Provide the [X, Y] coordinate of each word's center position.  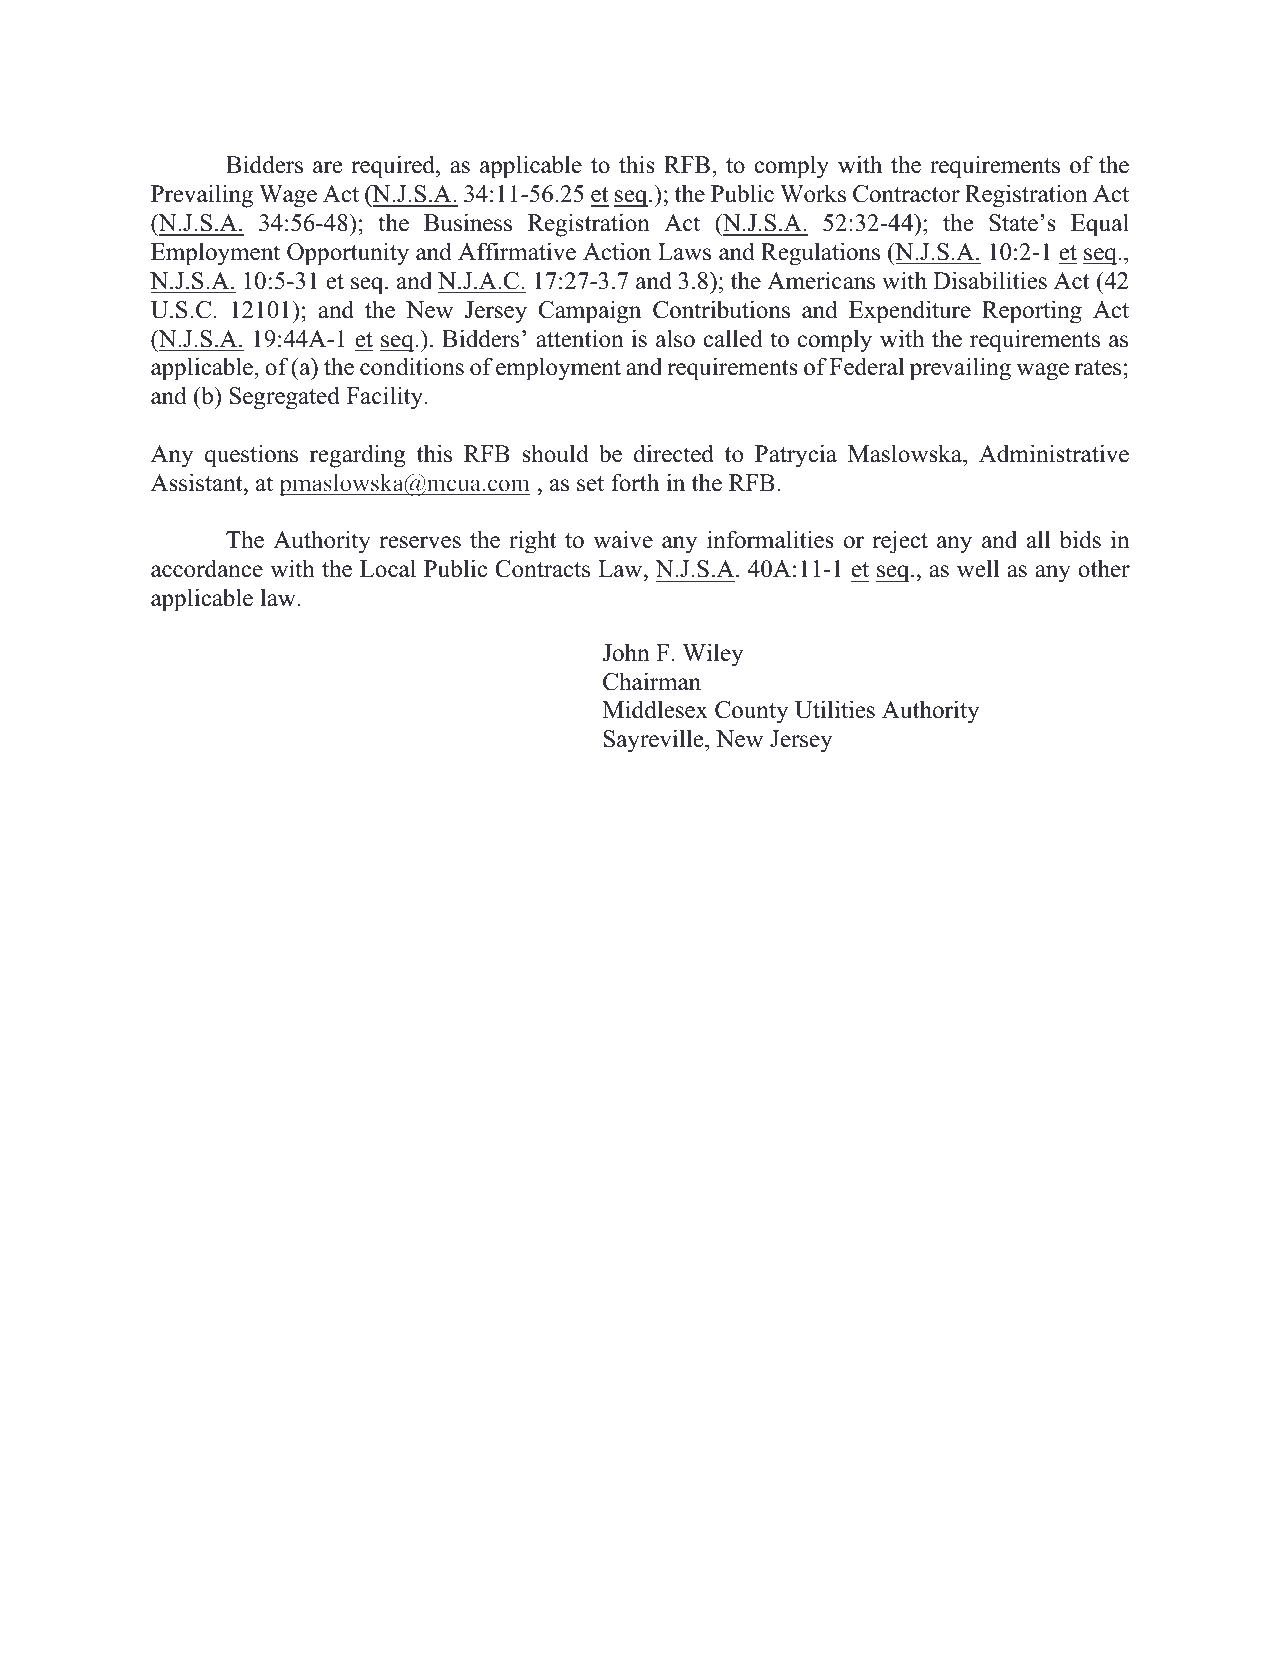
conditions [412, 366]
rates [1098, 368]
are [327, 167]
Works [813, 193]
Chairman [652, 681]
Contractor [906, 194]
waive [623, 539]
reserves [420, 542]
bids [1080, 539]
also [675, 338]
